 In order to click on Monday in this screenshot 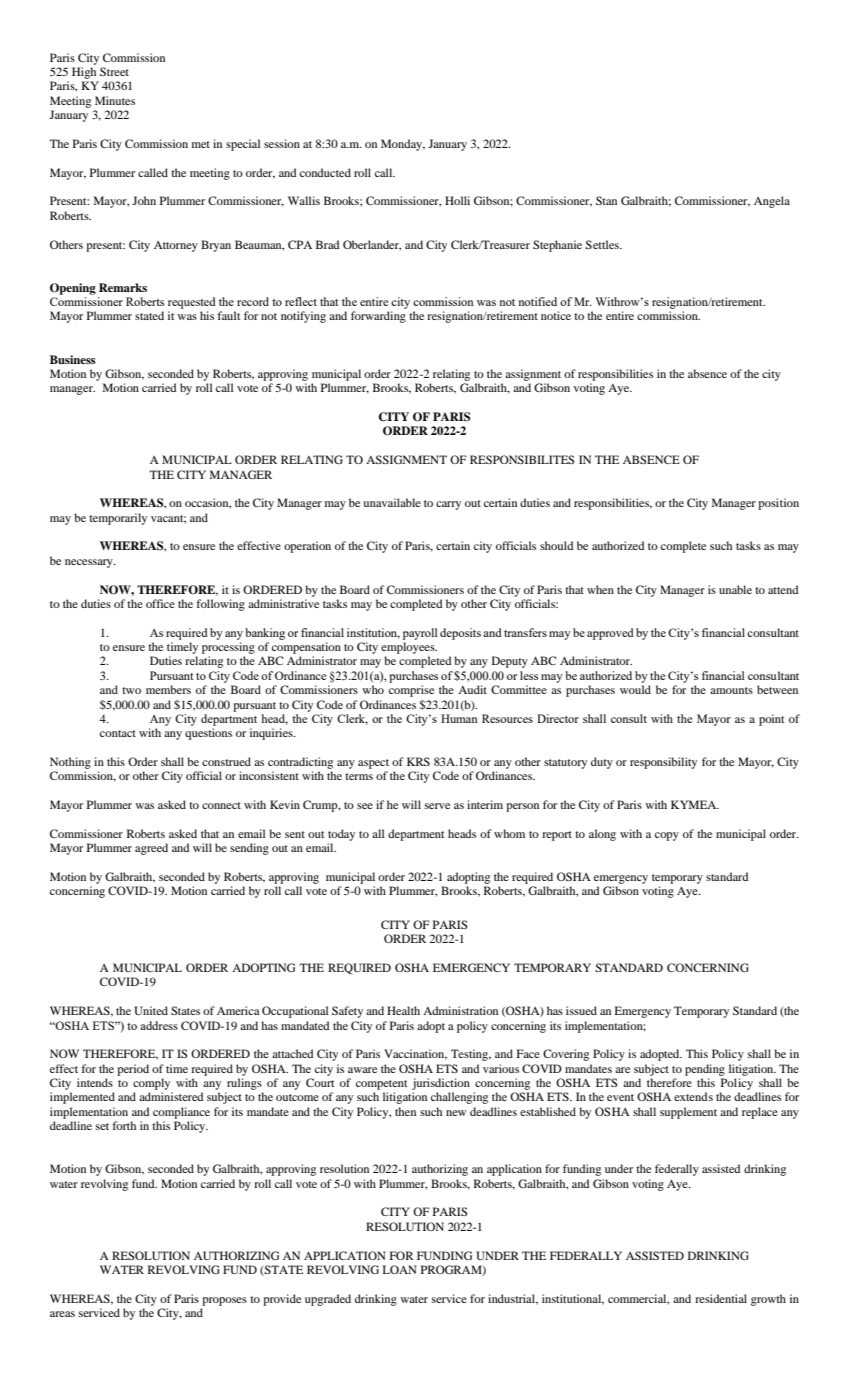, I will do `click(403, 145)`.
